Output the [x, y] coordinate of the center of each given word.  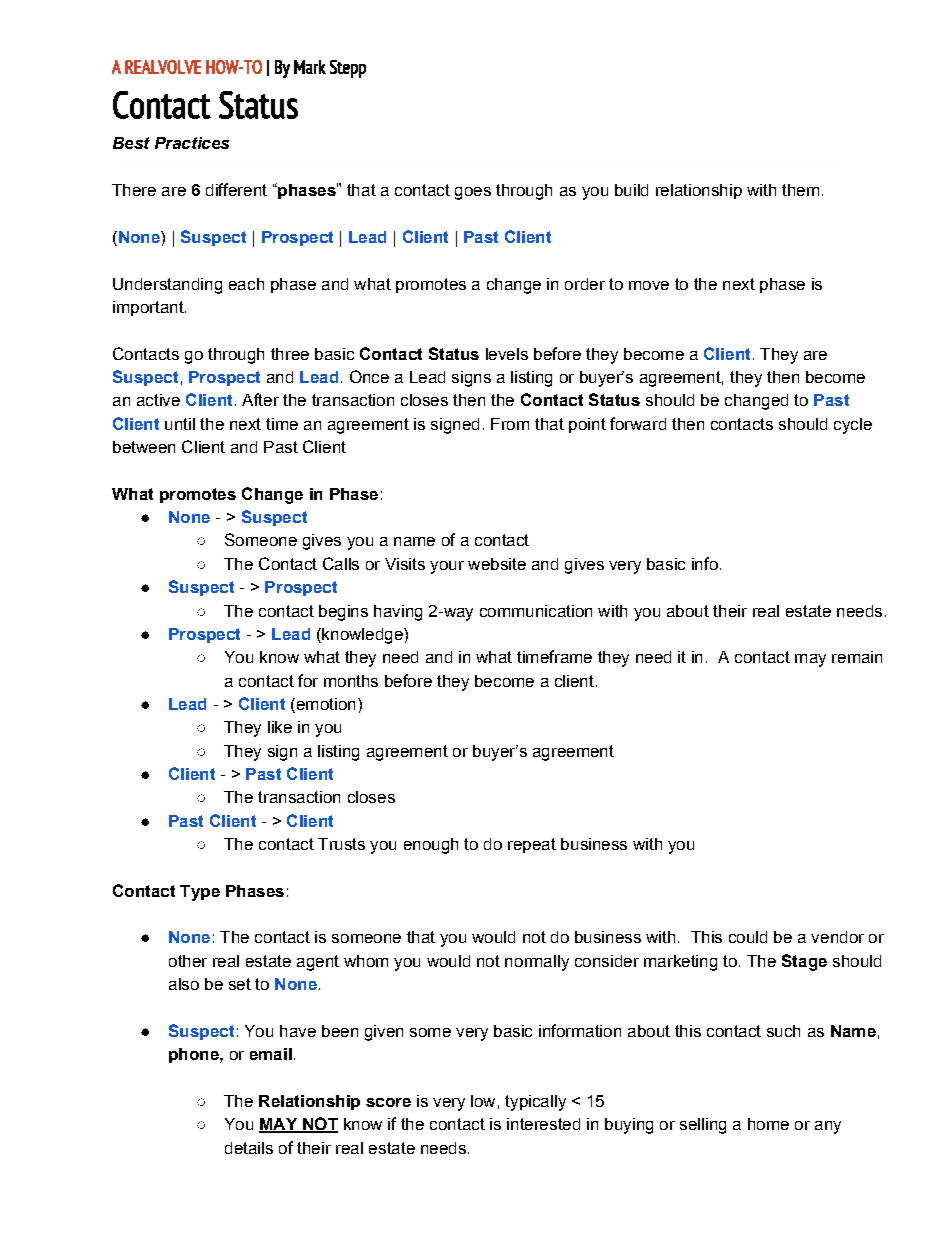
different [236, 189]
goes [473, 193]
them [800, 190]
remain [857, 657]
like [280, 727]
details [249, 1148]
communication [536, 611]
